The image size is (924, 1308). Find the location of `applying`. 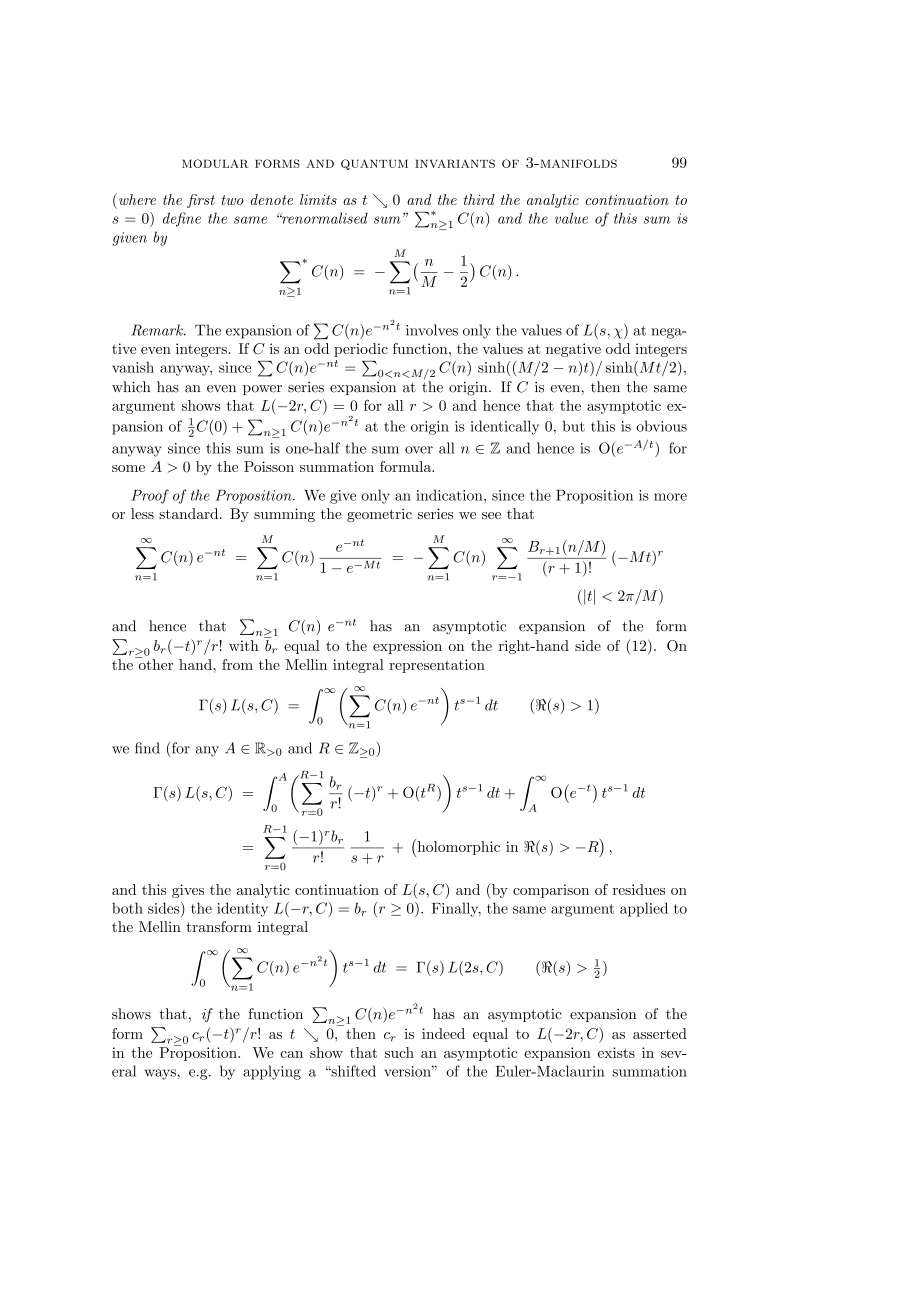

applying is located at coordinates (272, 1072).
